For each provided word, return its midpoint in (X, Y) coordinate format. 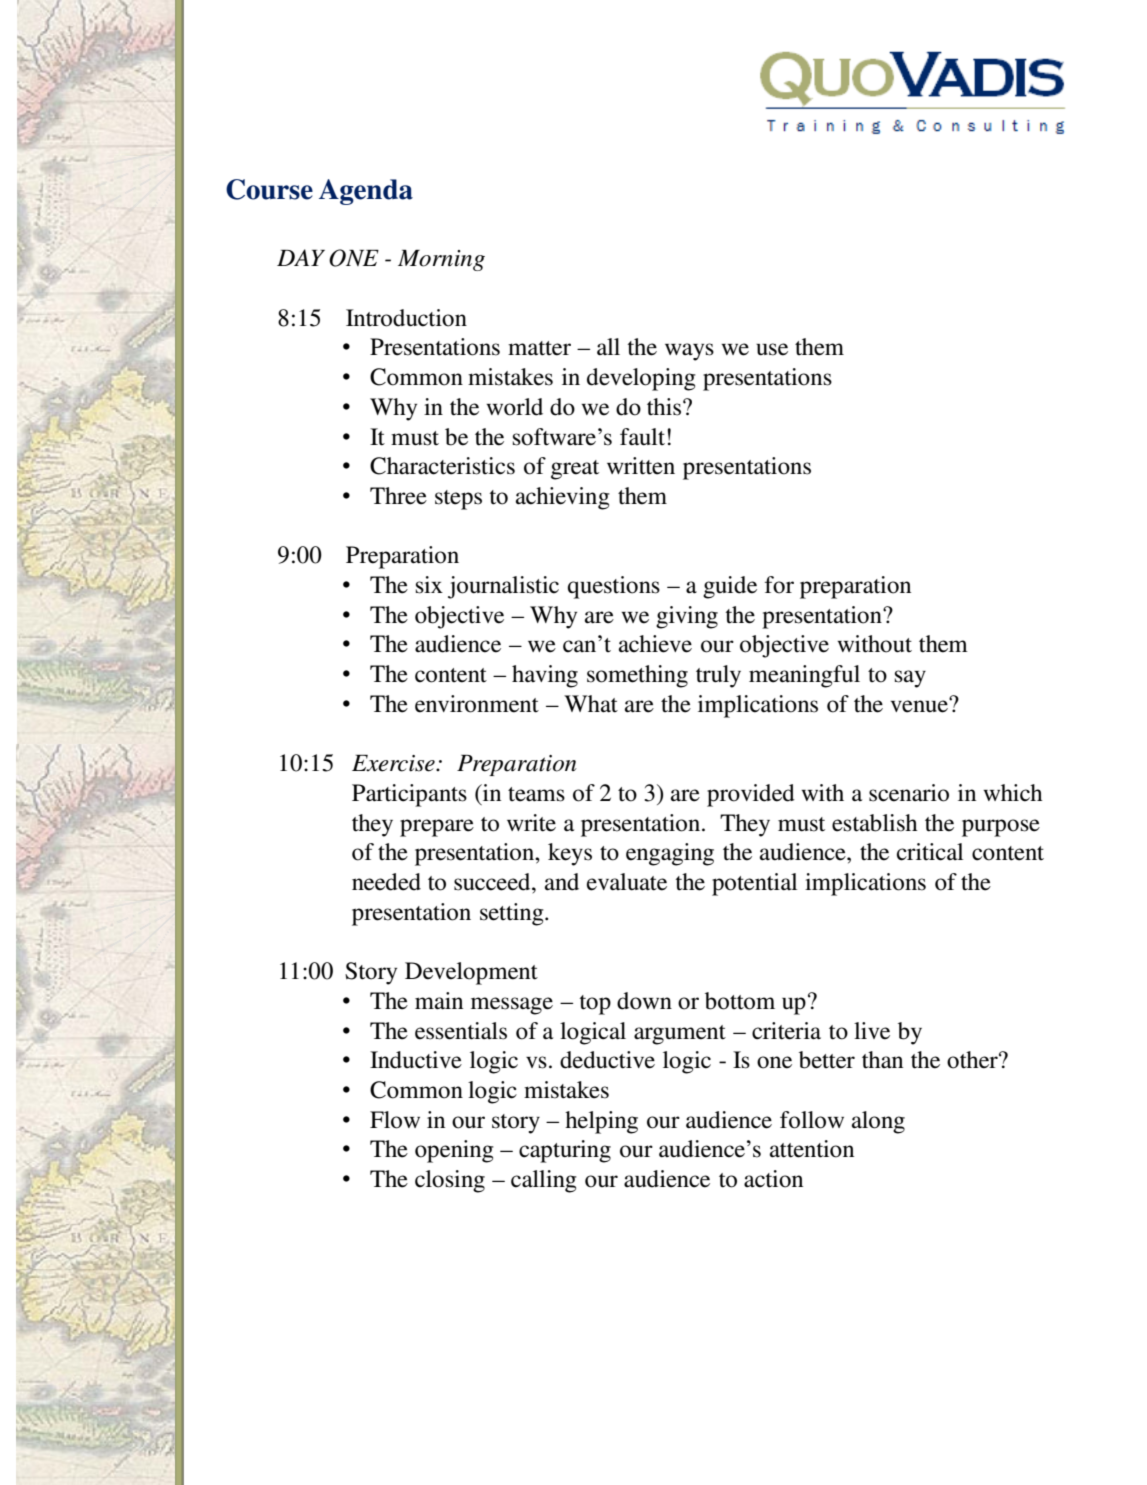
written (641, 466)
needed (386, 882)
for (779, 585)
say (910, 679)
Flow (395, 1120)
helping (601, 1122)
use (772, 349)
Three (398, 496)
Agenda (366, 192)
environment (477, 704)
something (637, 676)
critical (930, 852)
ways (689, 352)
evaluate (627, 882)
